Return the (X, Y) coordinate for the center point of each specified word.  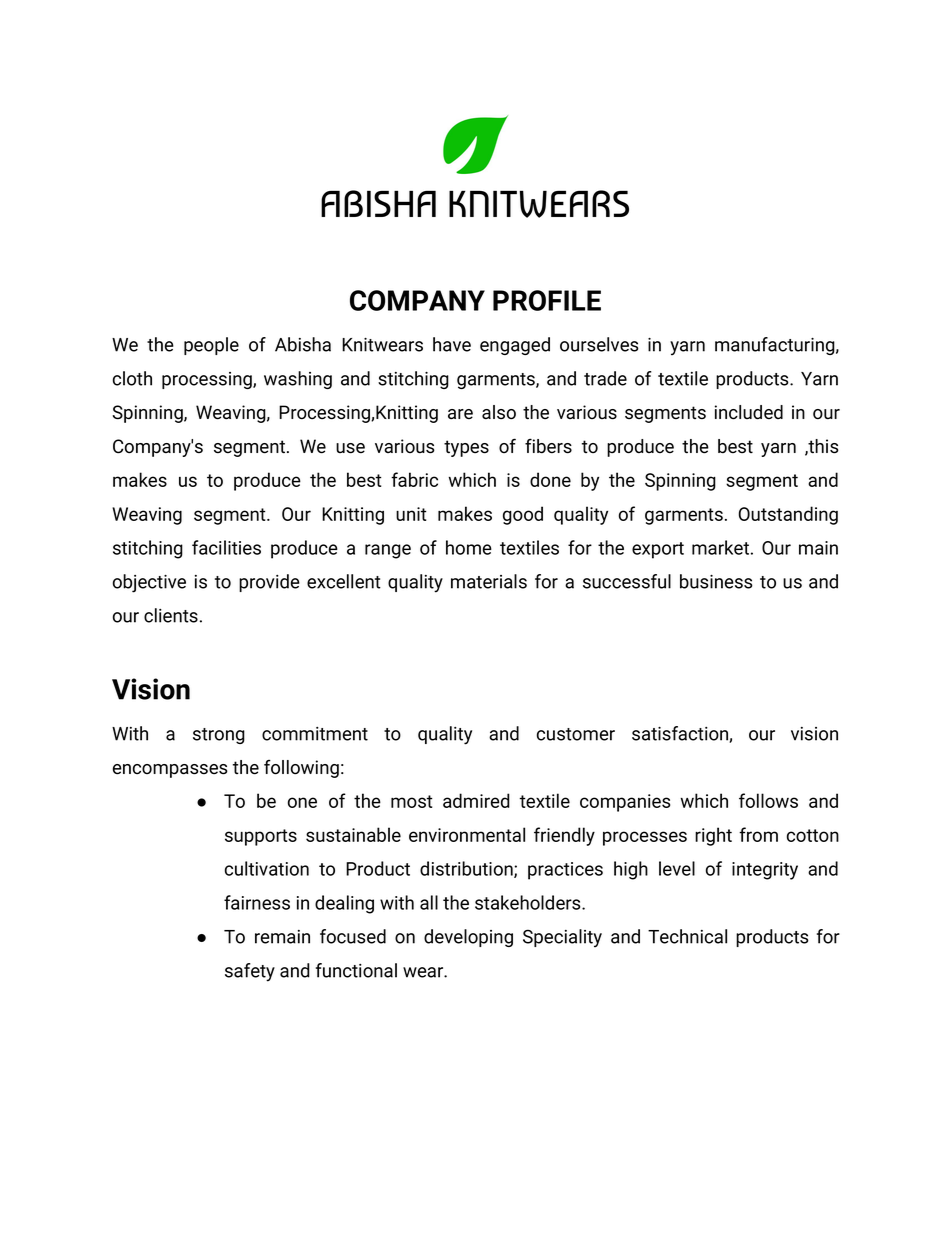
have (452, 344)
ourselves (599, 344)
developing (468, 938)
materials (489, 581)
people (211, 346)
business (716, 581)
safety (250, 972)
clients (171, 615)
